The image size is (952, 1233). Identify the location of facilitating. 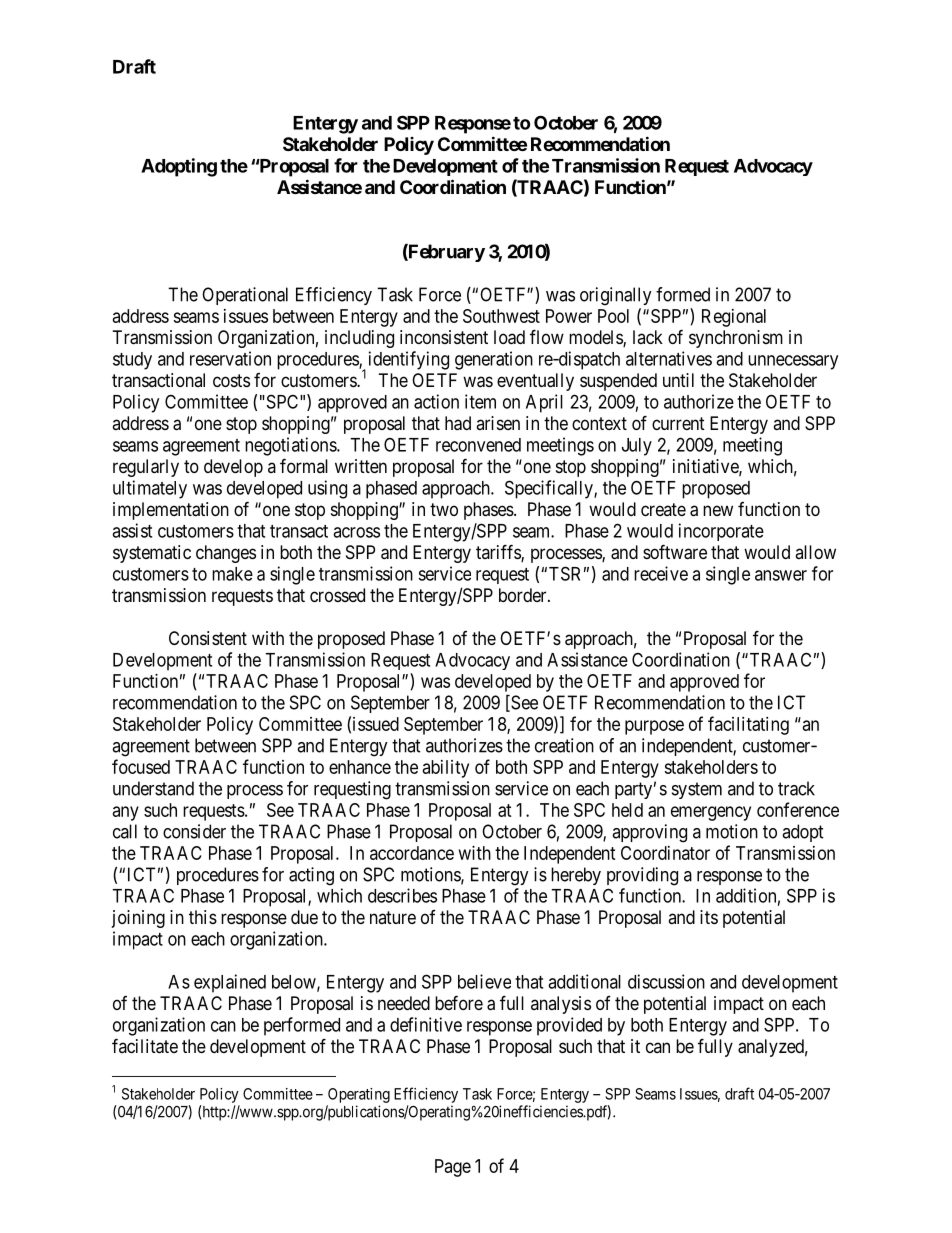
(748, 725).
